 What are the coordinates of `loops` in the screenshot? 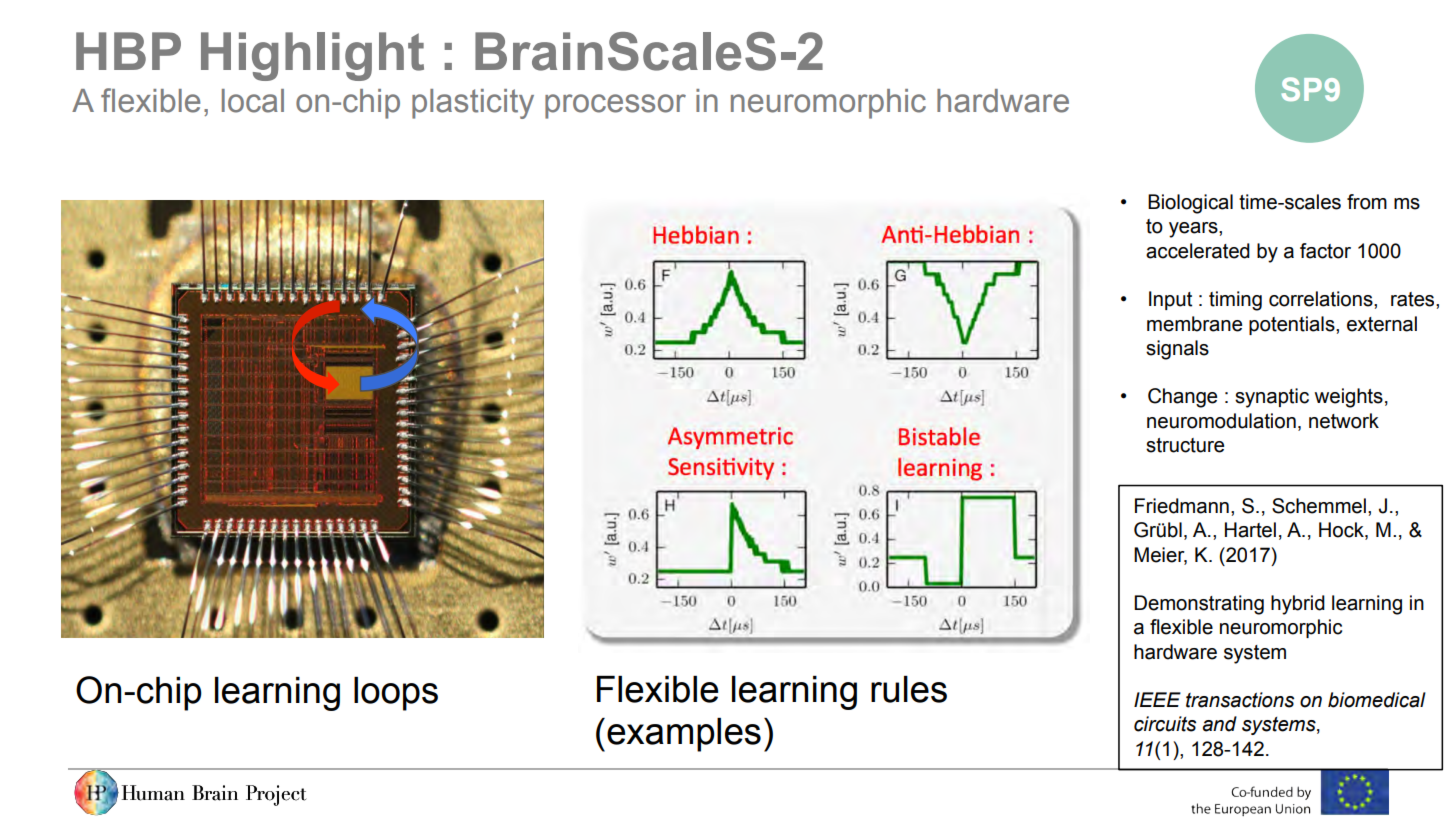 It's located at (396, 694).
